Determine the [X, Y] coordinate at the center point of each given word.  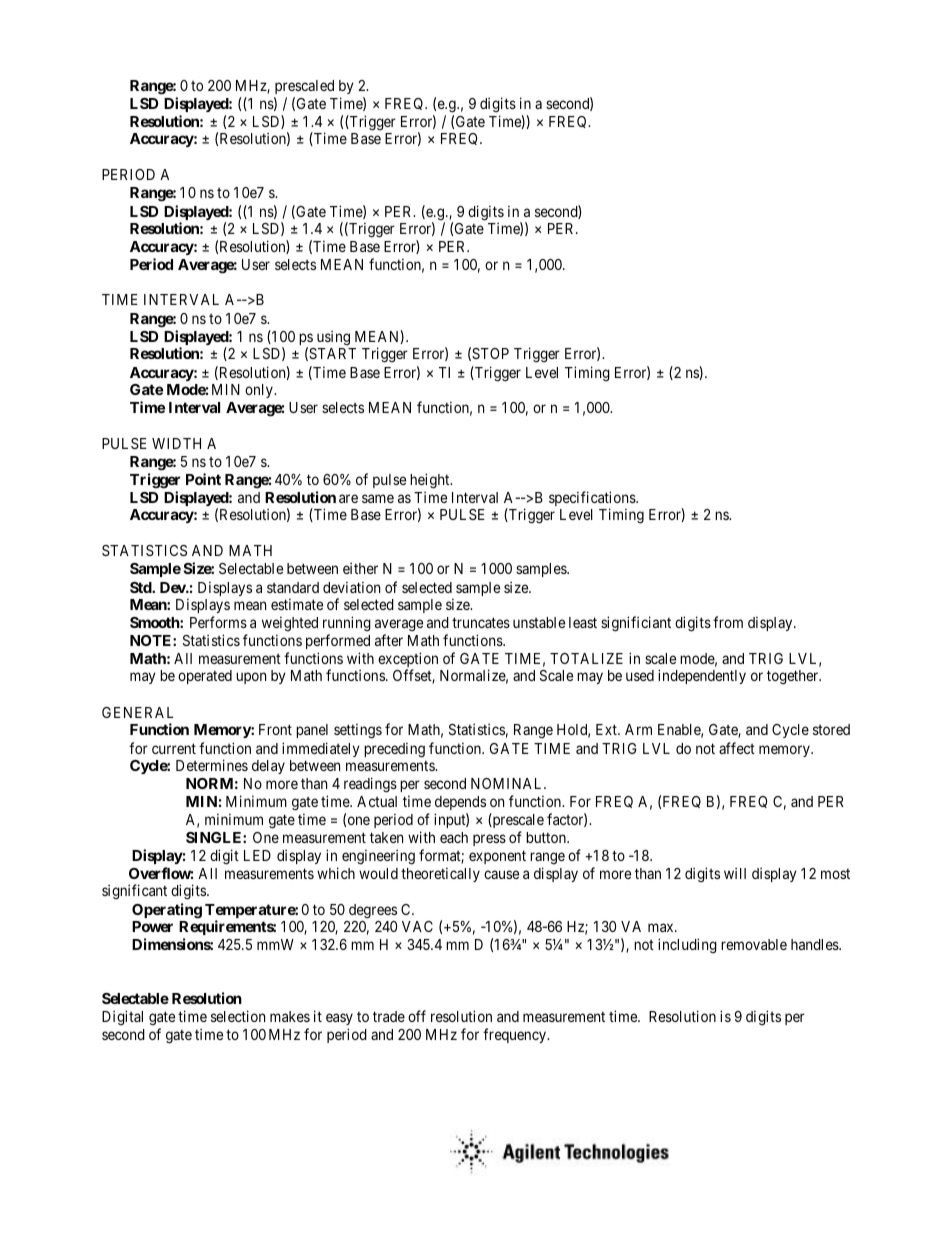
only [260, 391]
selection [238, 1016]
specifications [593, 500]
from [728, 622]
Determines [212, 765]
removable [754, 944]
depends [460, 805]
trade [389, 1016]
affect [737, 748]
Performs [218, 622]
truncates [481, 622]
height [431, 481]
